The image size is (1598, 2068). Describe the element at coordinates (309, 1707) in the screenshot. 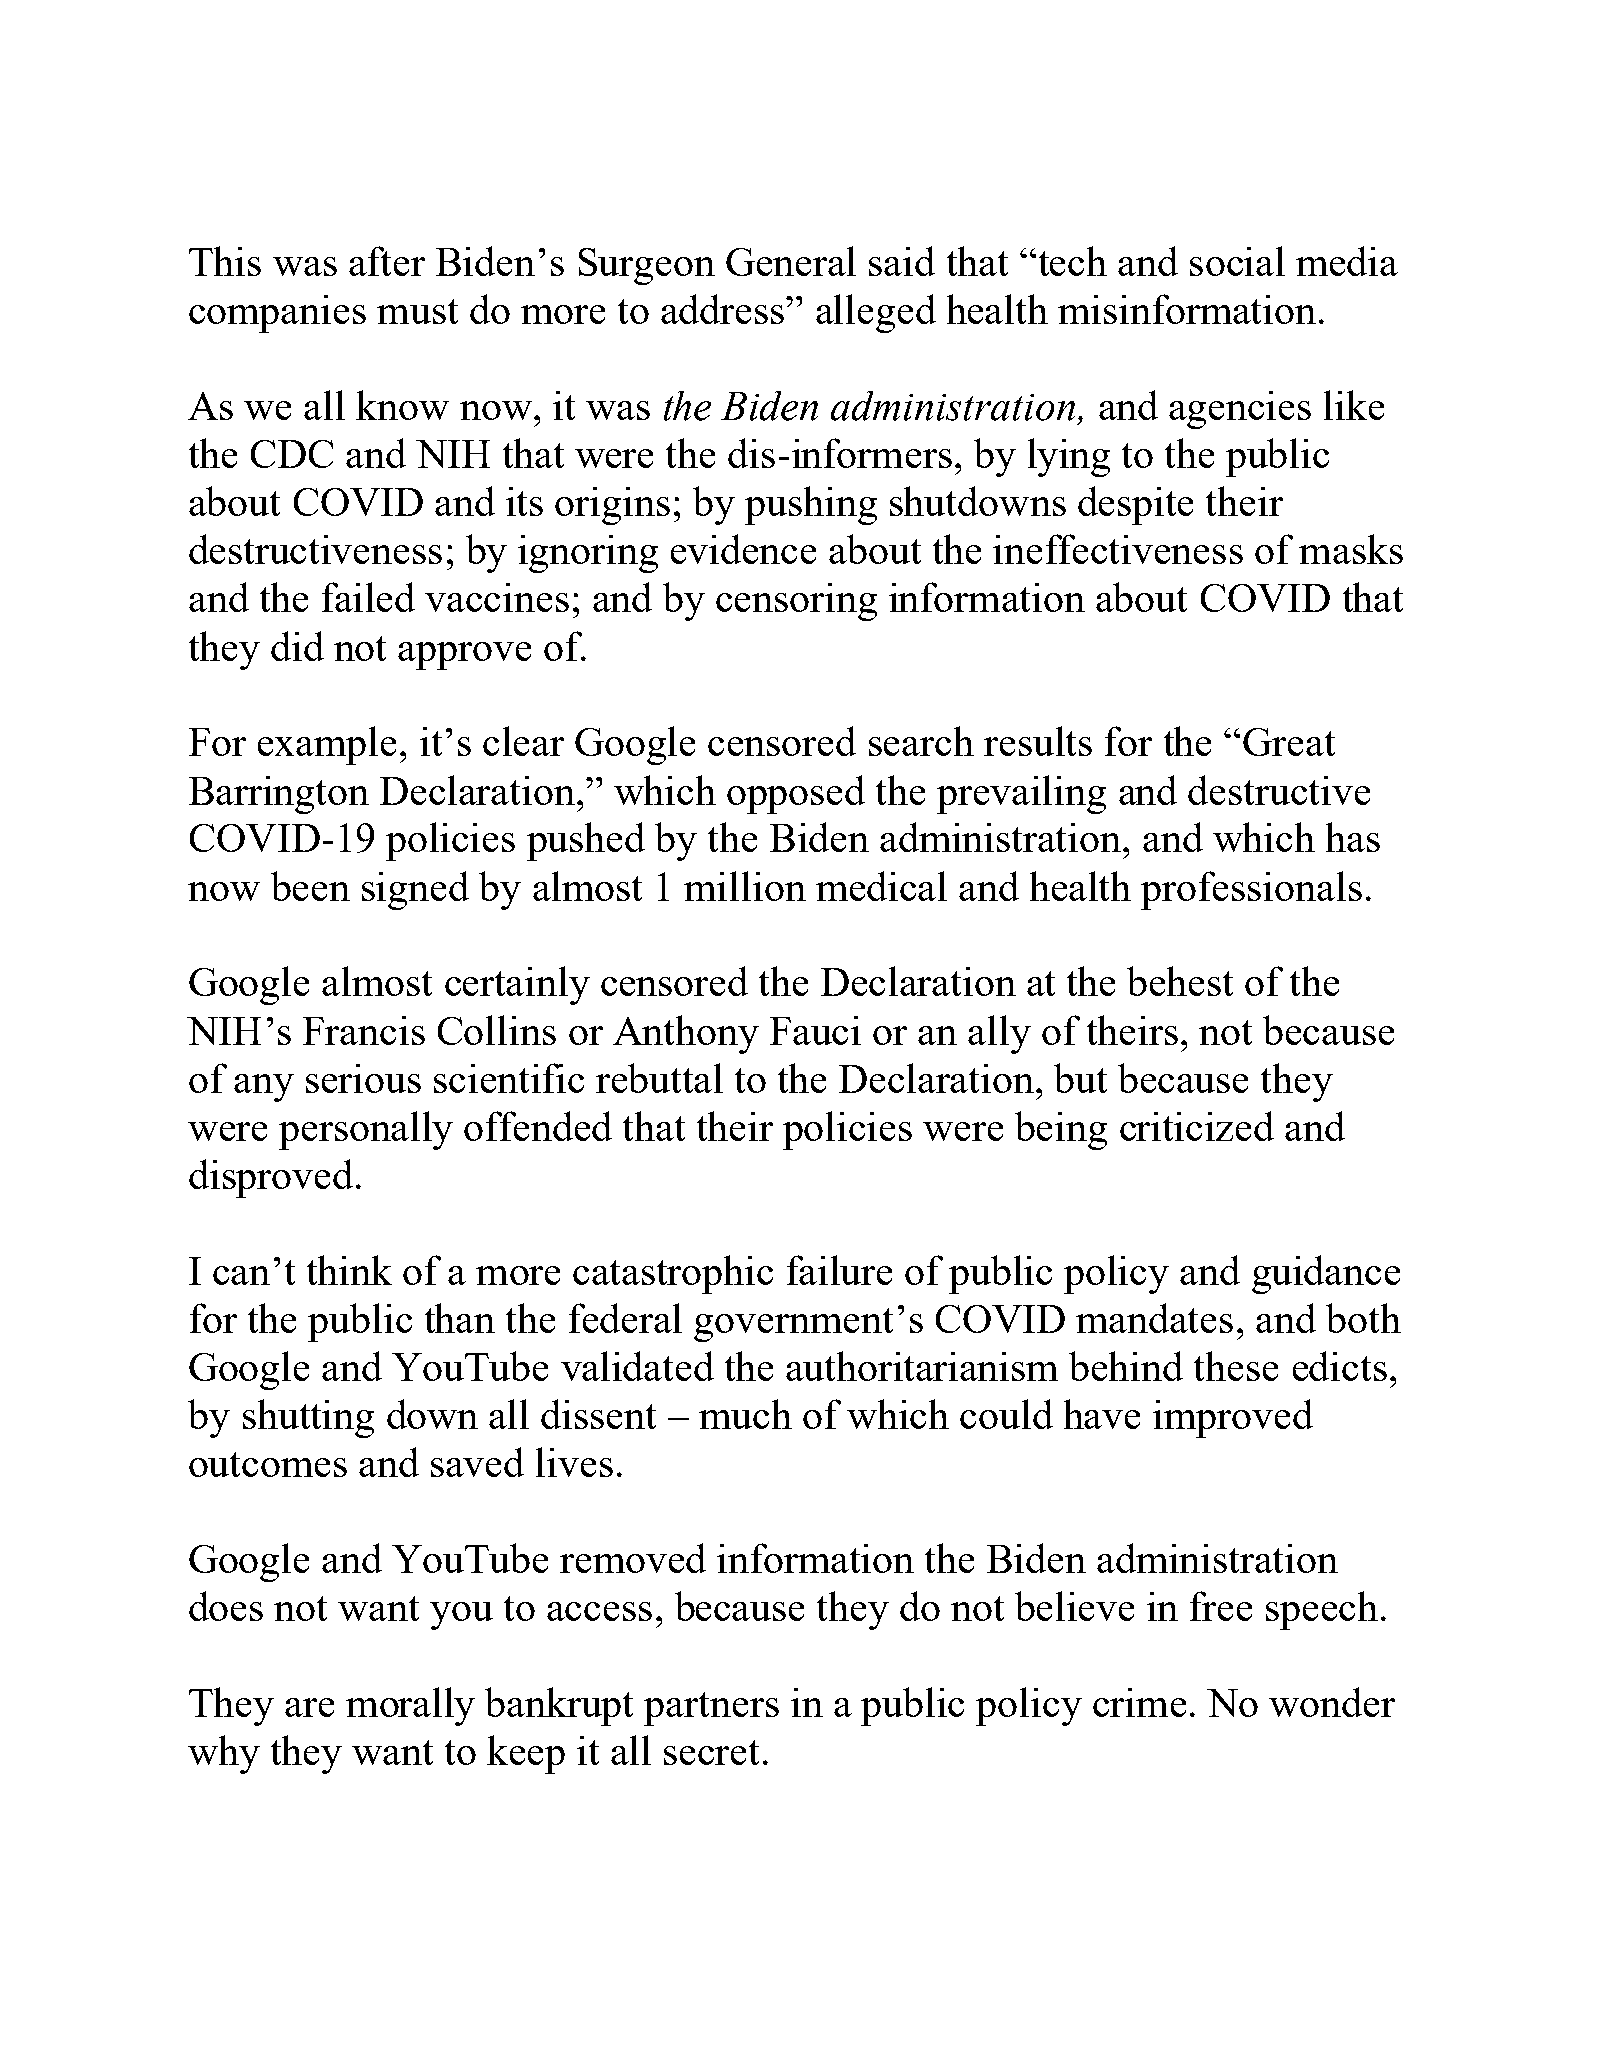

I see `are` at that location.
